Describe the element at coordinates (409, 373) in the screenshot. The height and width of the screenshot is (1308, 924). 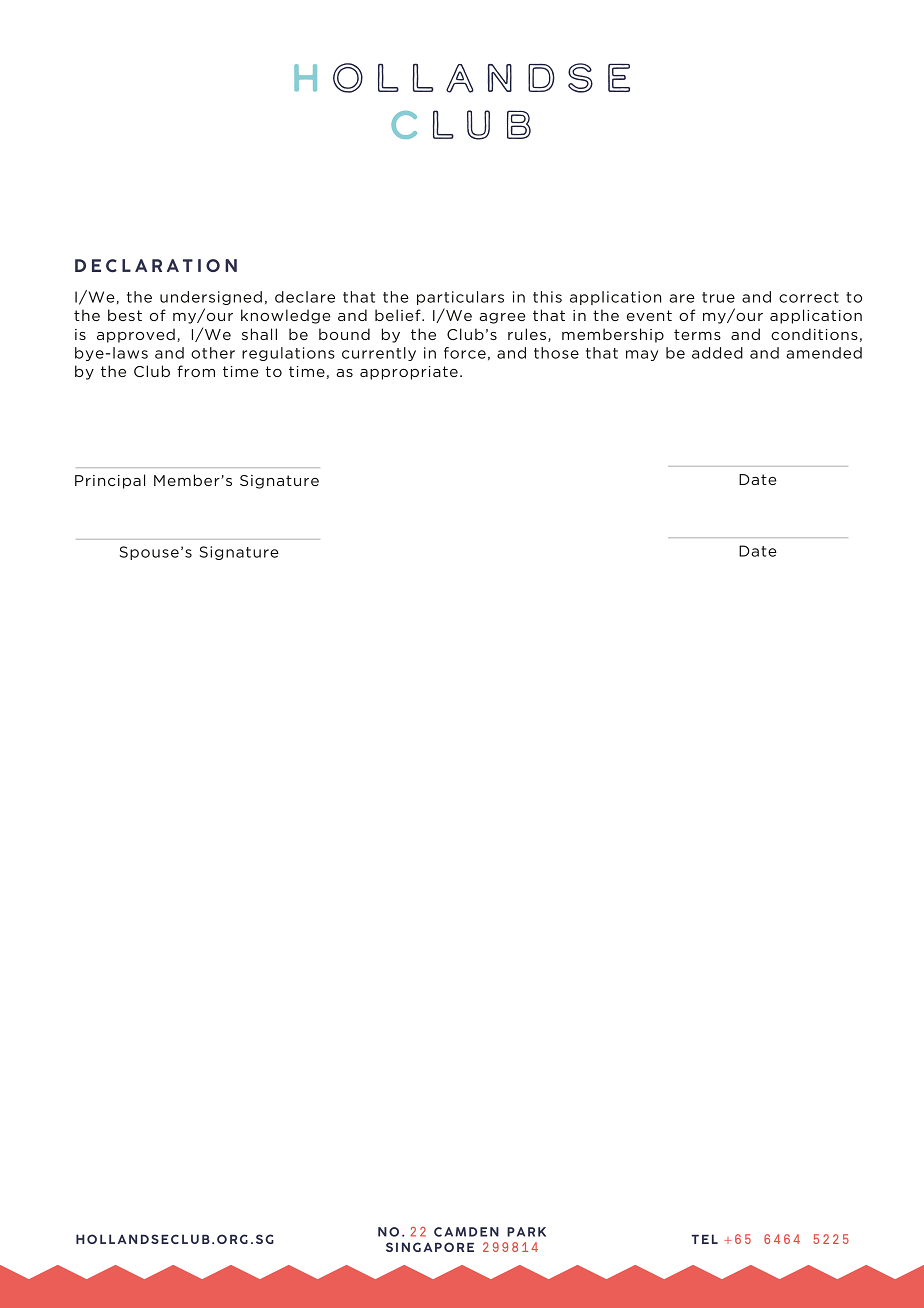
I see `appropriate` at that location.
